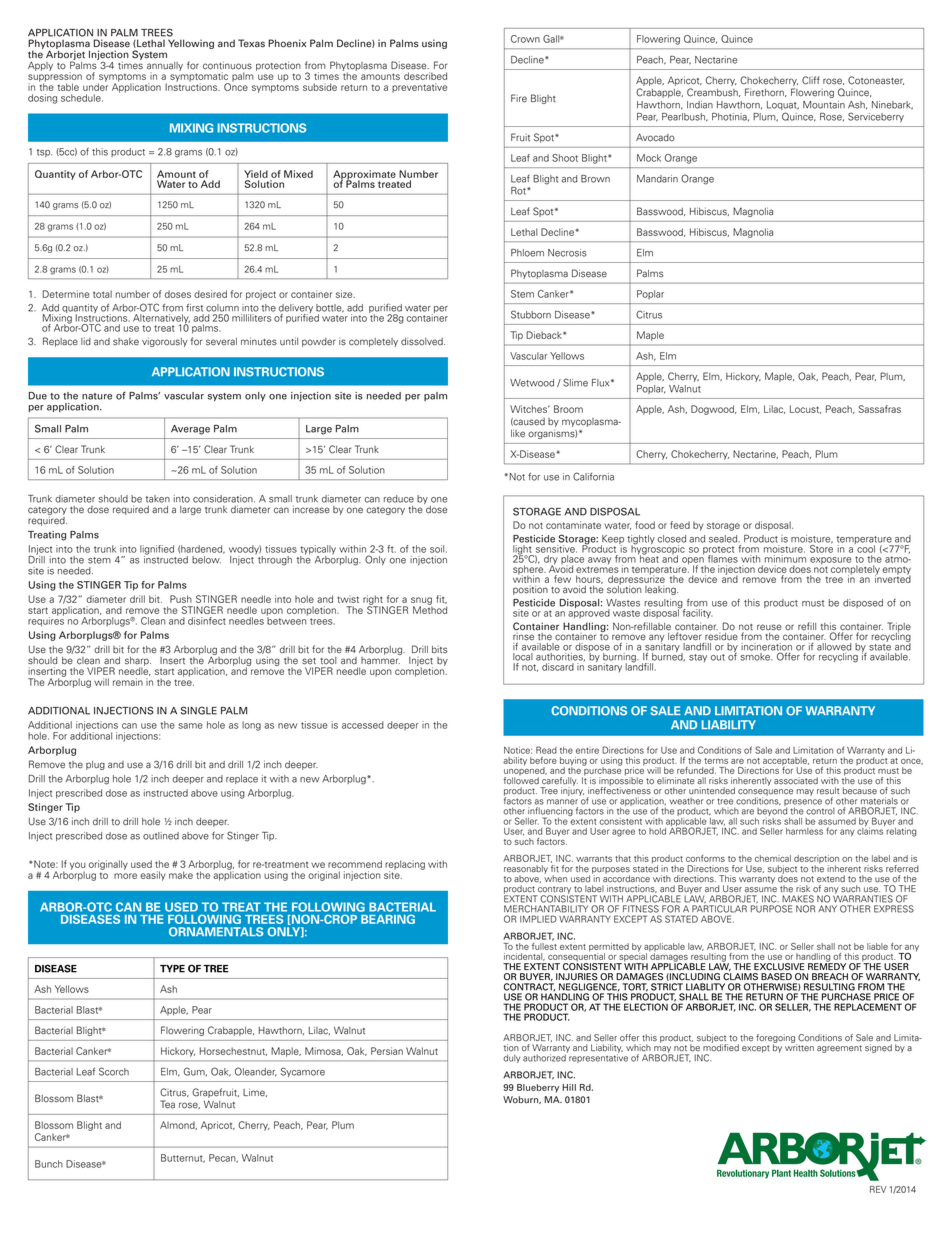 This page has height=1233, width=952. I want to click on Method, so click(430, 609).
